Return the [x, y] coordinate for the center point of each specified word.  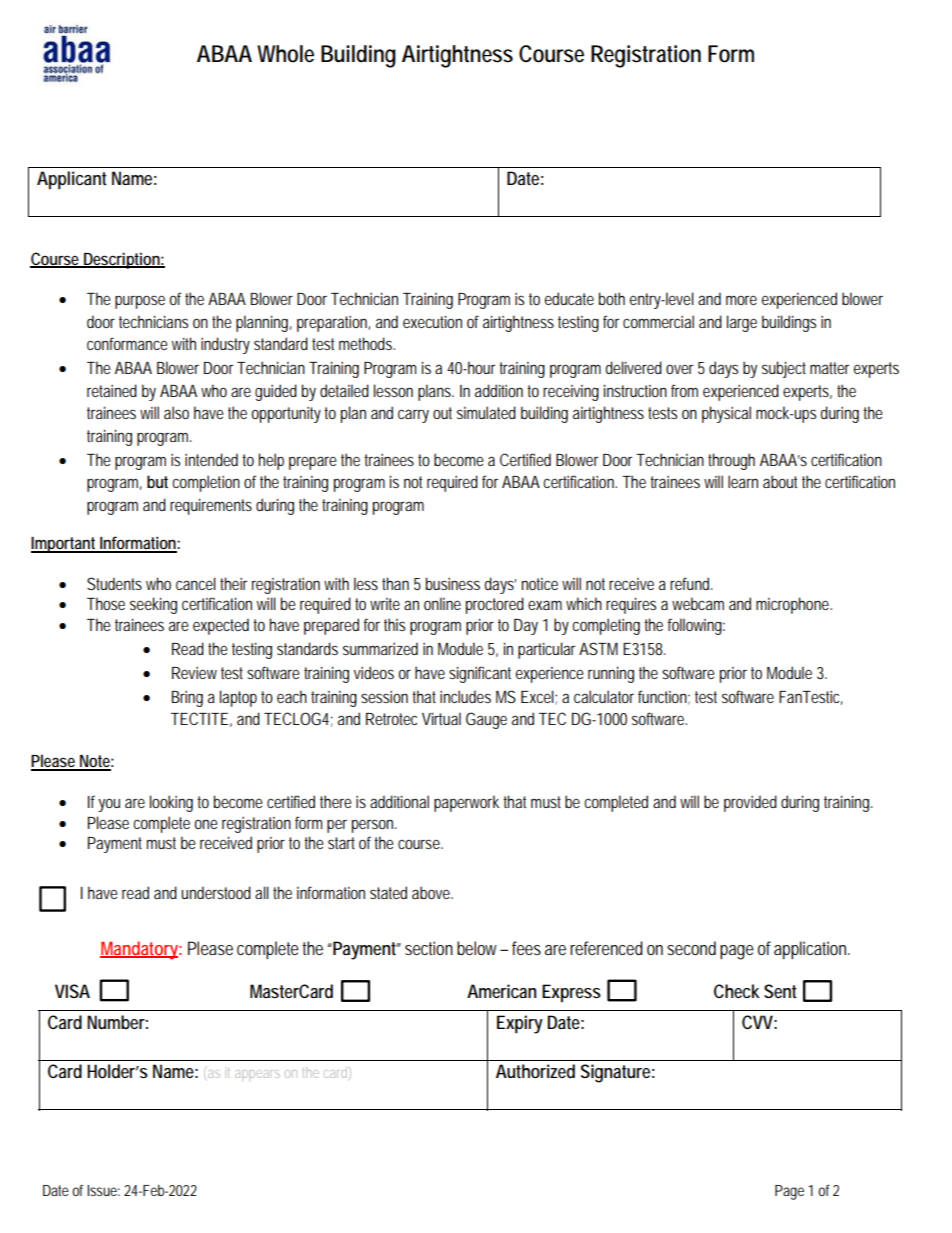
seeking [153, 605]
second [691, 948]
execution [432, 321]
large [742, 323]
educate [569, 298]
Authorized [535, 1071]
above [432, 892]
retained [112, 390]
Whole [285, 54]
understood [216, 892]
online [442, 603]
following [696, 626]
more [741, 300]
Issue [103, 1190]
